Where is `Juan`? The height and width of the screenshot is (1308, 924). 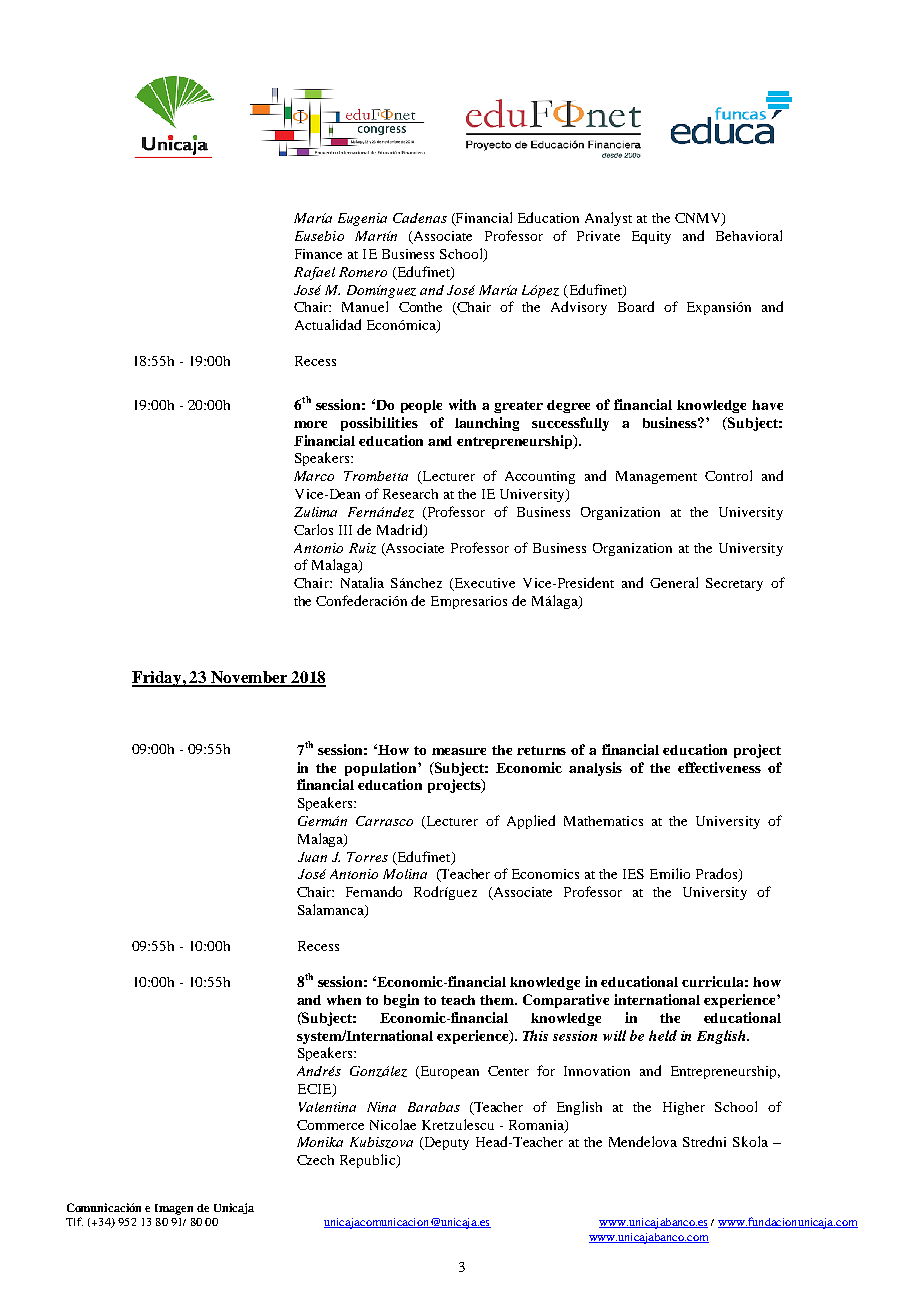
Juan is located at coordinates (312, 857).
